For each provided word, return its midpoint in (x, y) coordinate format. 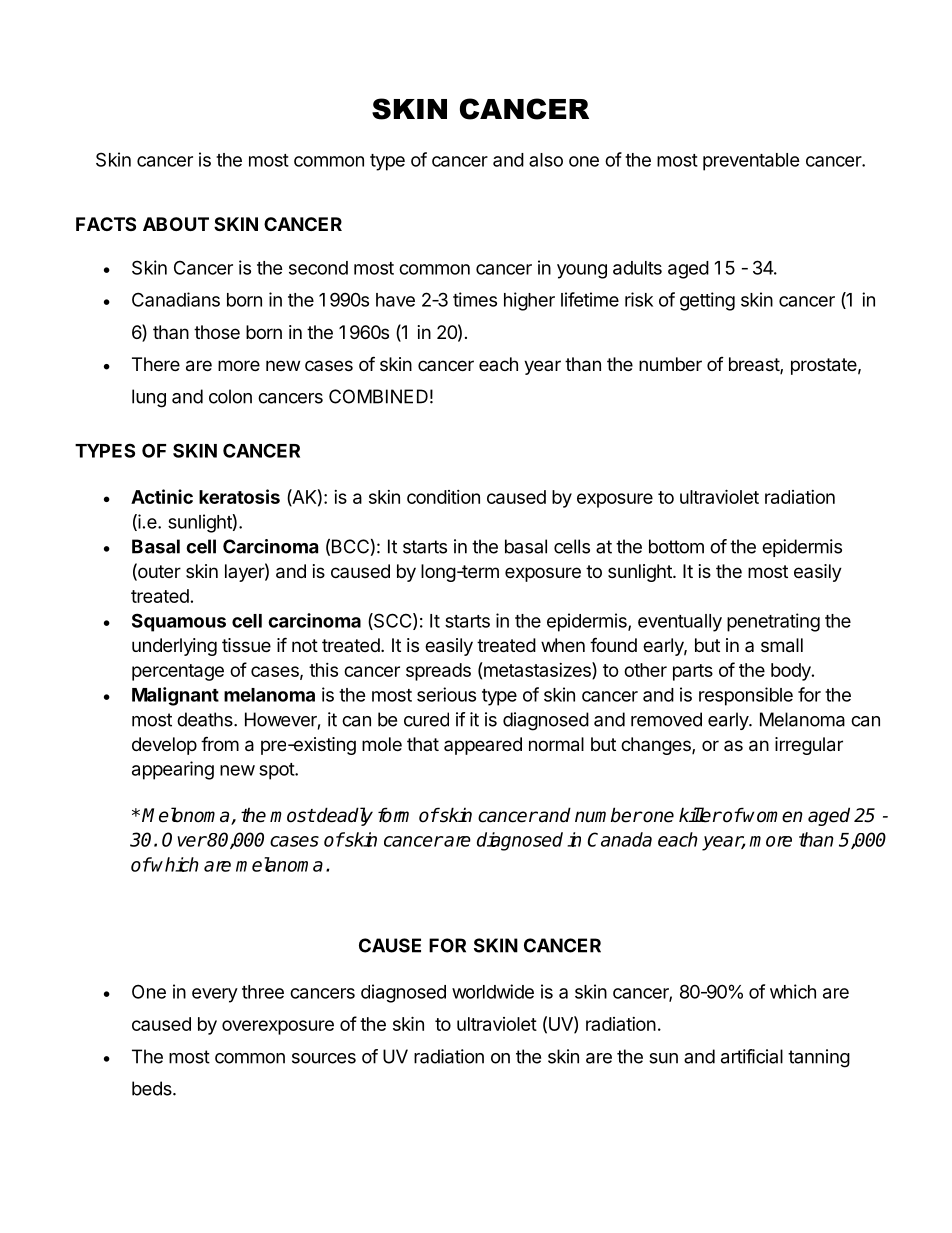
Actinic (162, 496)
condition (443, 497)
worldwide (493, 991)
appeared (483, 746)
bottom (676, 546)
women (772, 816)
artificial (752, 1056)
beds (153, 1088)
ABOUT (176, 224)
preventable (751, 162)
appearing (173, 770)
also (546, 160)
